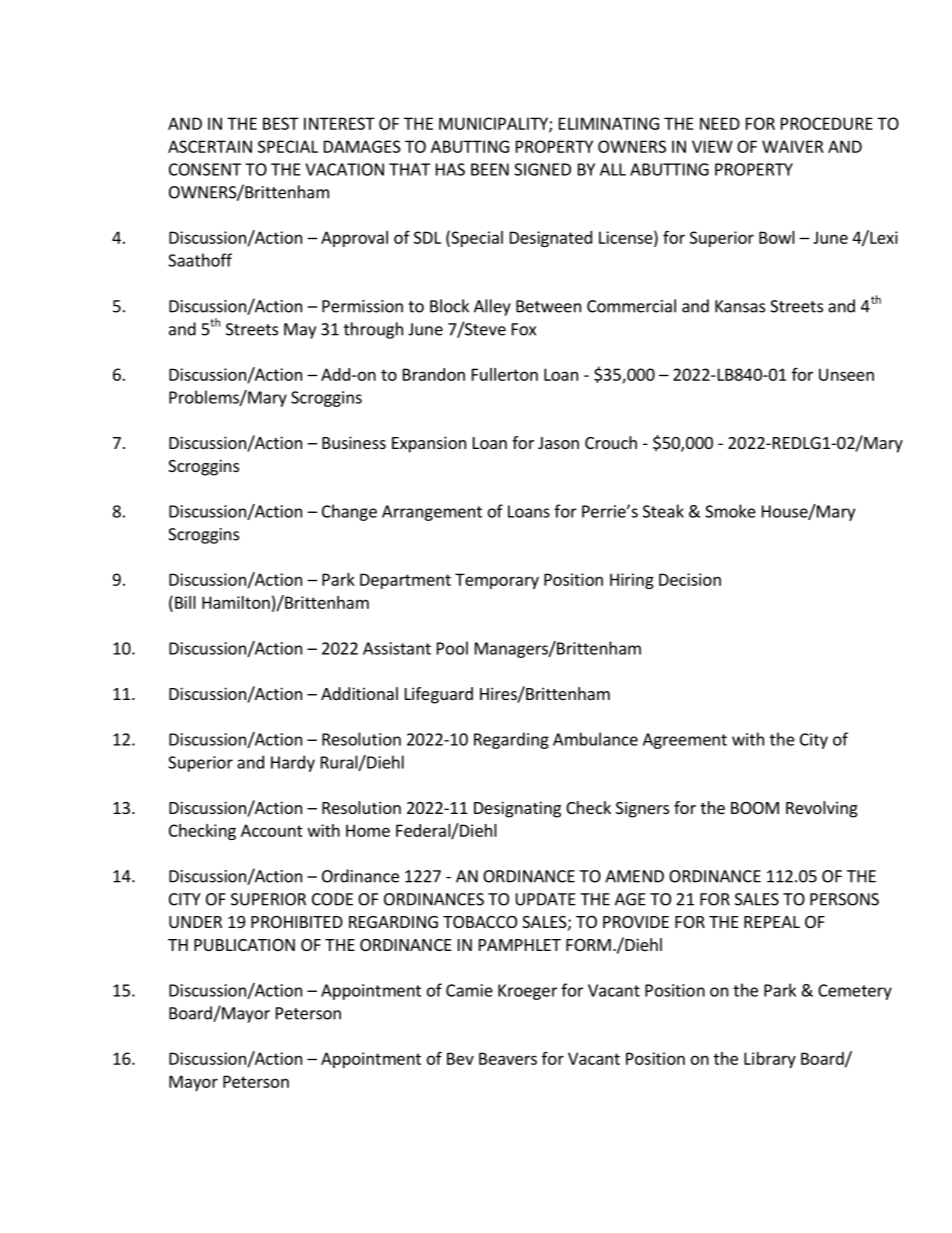 The height and width of the image is (1233, 952). What do you see at coordinates (497, 581) in the image?
I see `Temporary` at bounding box center [497, 581].
